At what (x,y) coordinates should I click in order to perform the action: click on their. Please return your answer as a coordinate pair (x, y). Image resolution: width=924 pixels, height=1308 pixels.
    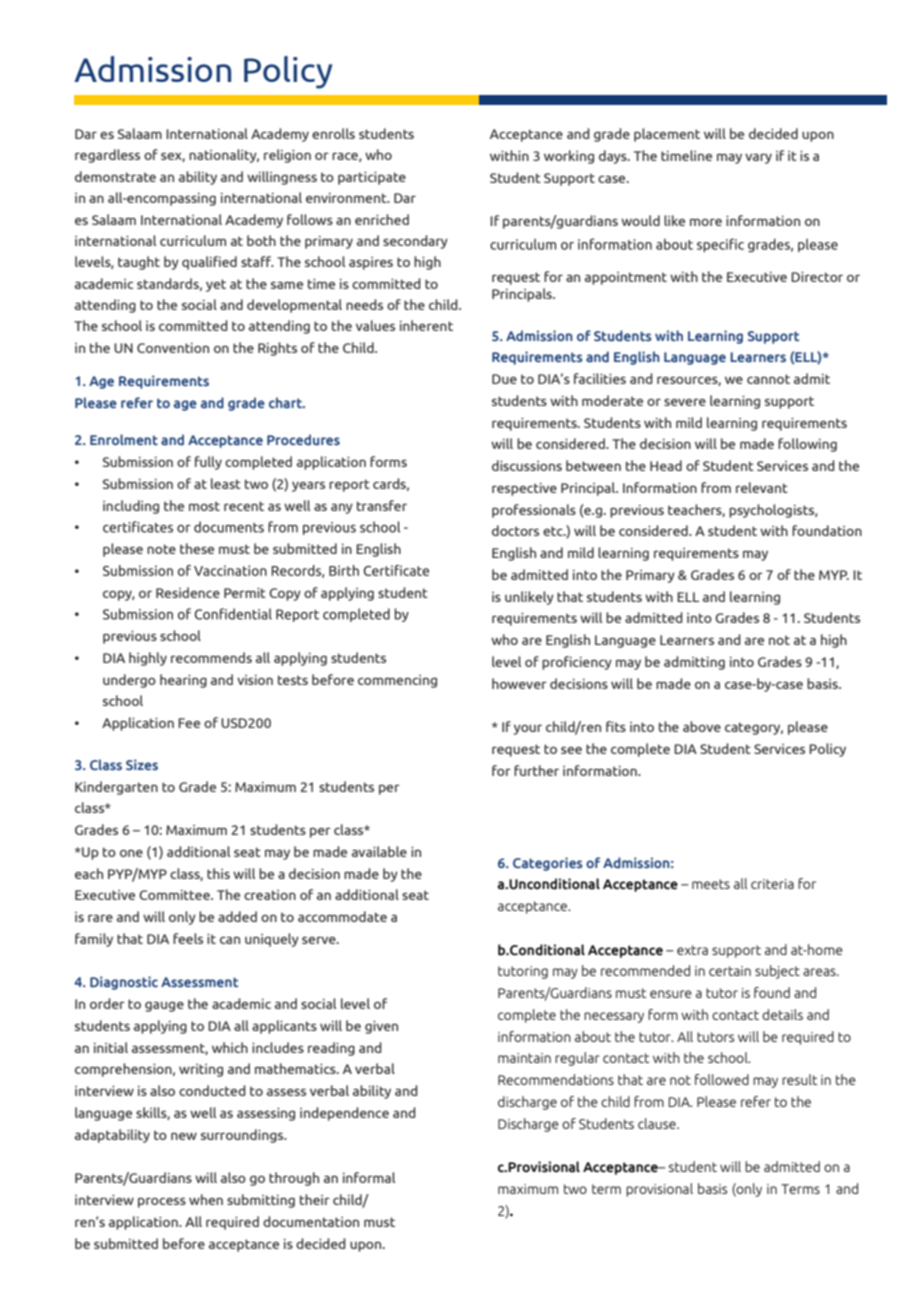
    Looking at the image, I should click on (315, 1199).
